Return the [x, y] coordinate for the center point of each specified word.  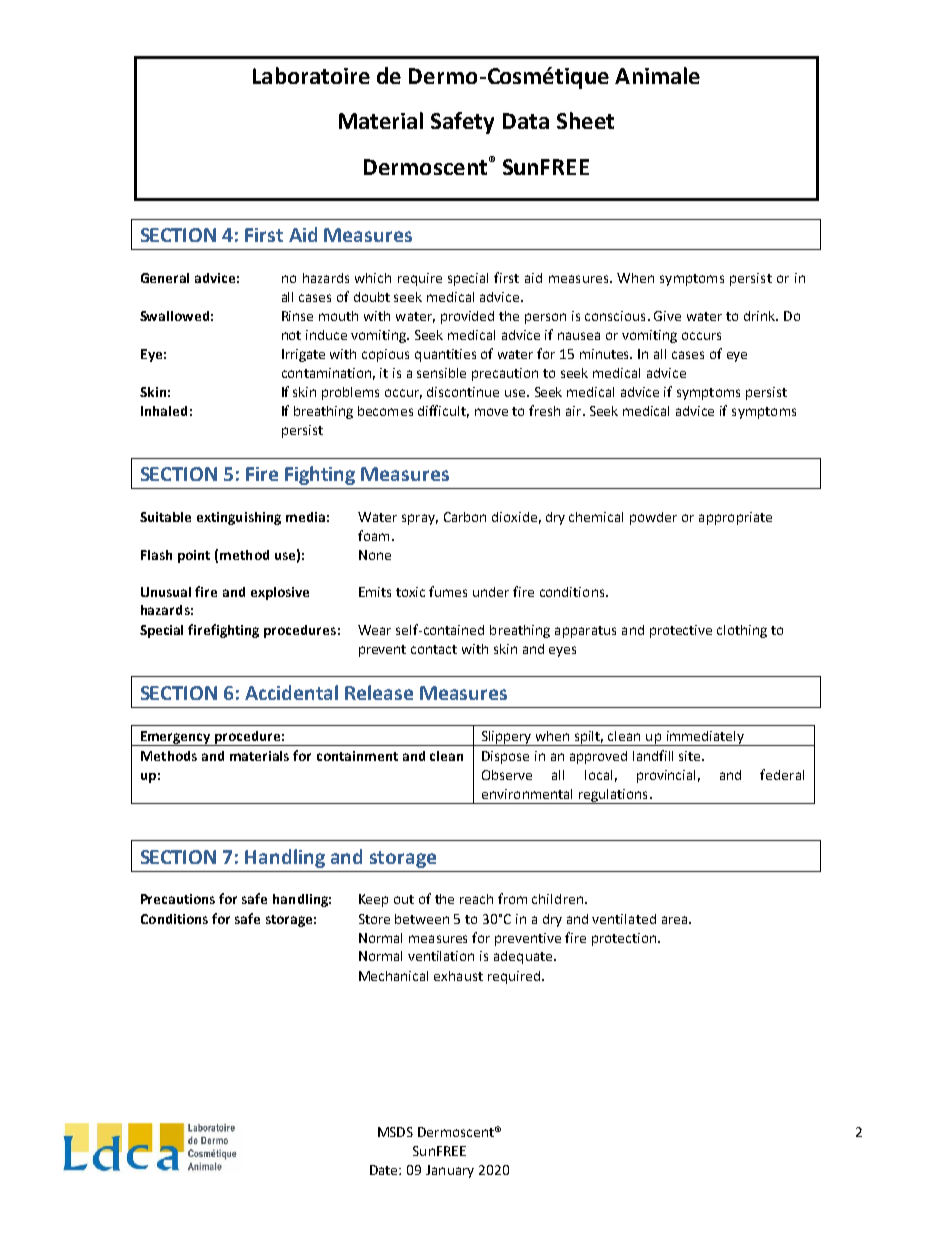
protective [681, 631]
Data [526, 121]
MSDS [395, 1132]
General [165, 278]
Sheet [585, 120]
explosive [280, 593]
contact [434, 649]
